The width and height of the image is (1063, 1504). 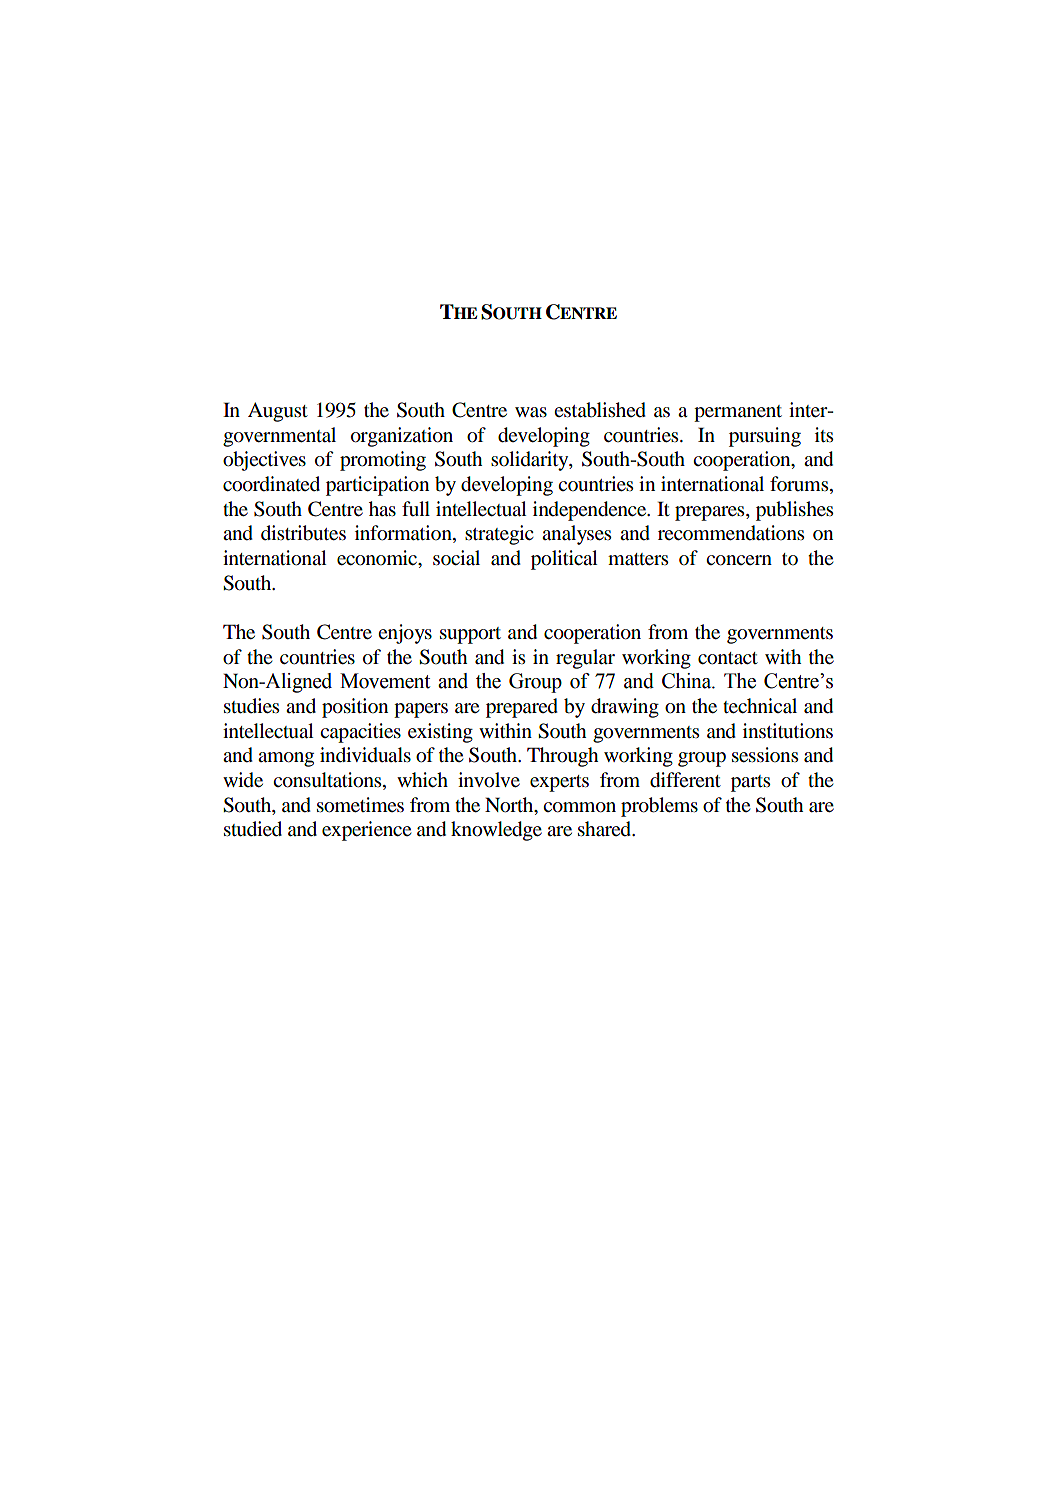 I want to click on was, so click(x=531, y=412).
